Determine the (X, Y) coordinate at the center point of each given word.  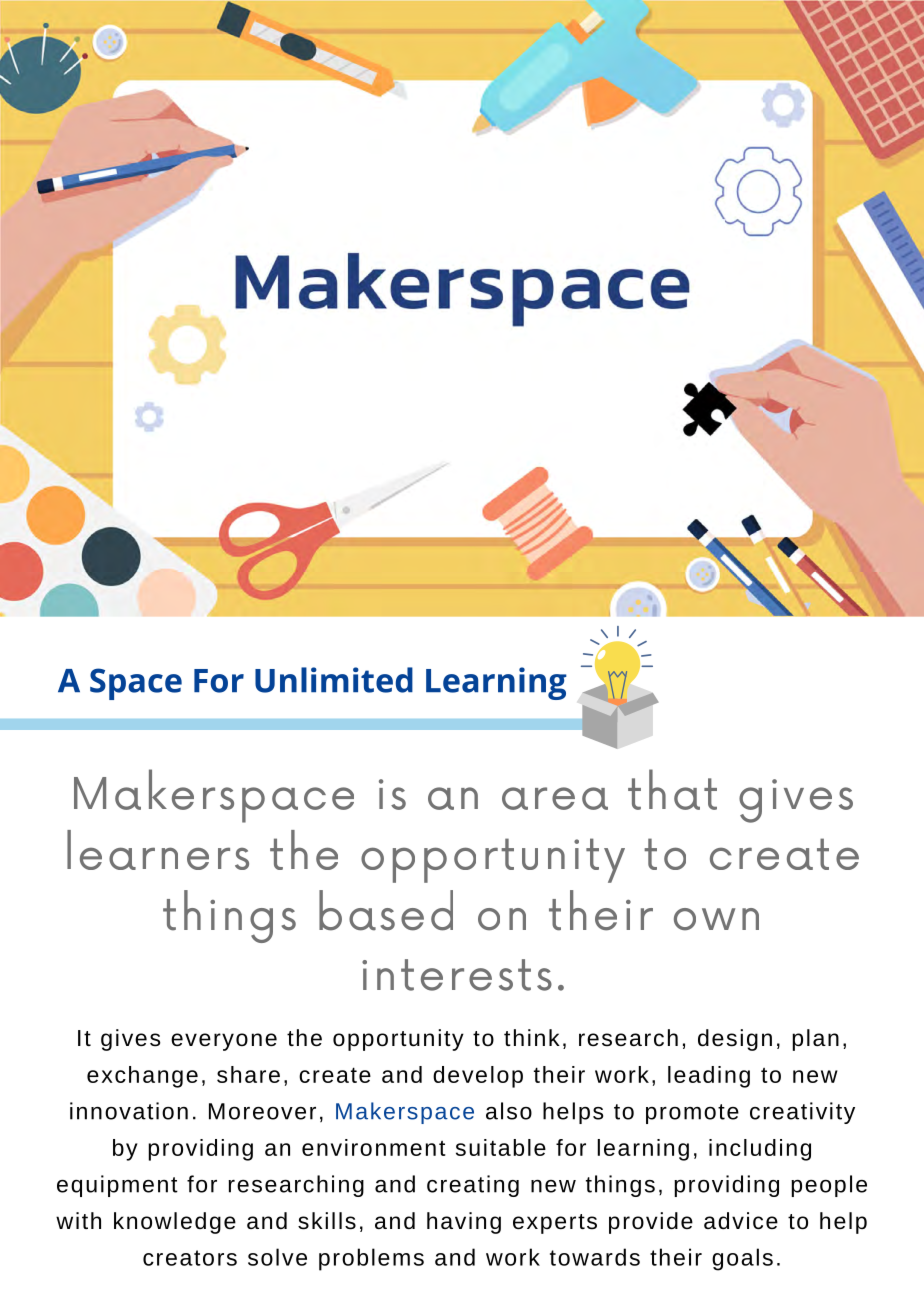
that (672, 789)
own (716, 919)
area (555, 798)
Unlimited (334, 680)
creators (190, 1258)
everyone (224, 1042)
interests (457, 975)
